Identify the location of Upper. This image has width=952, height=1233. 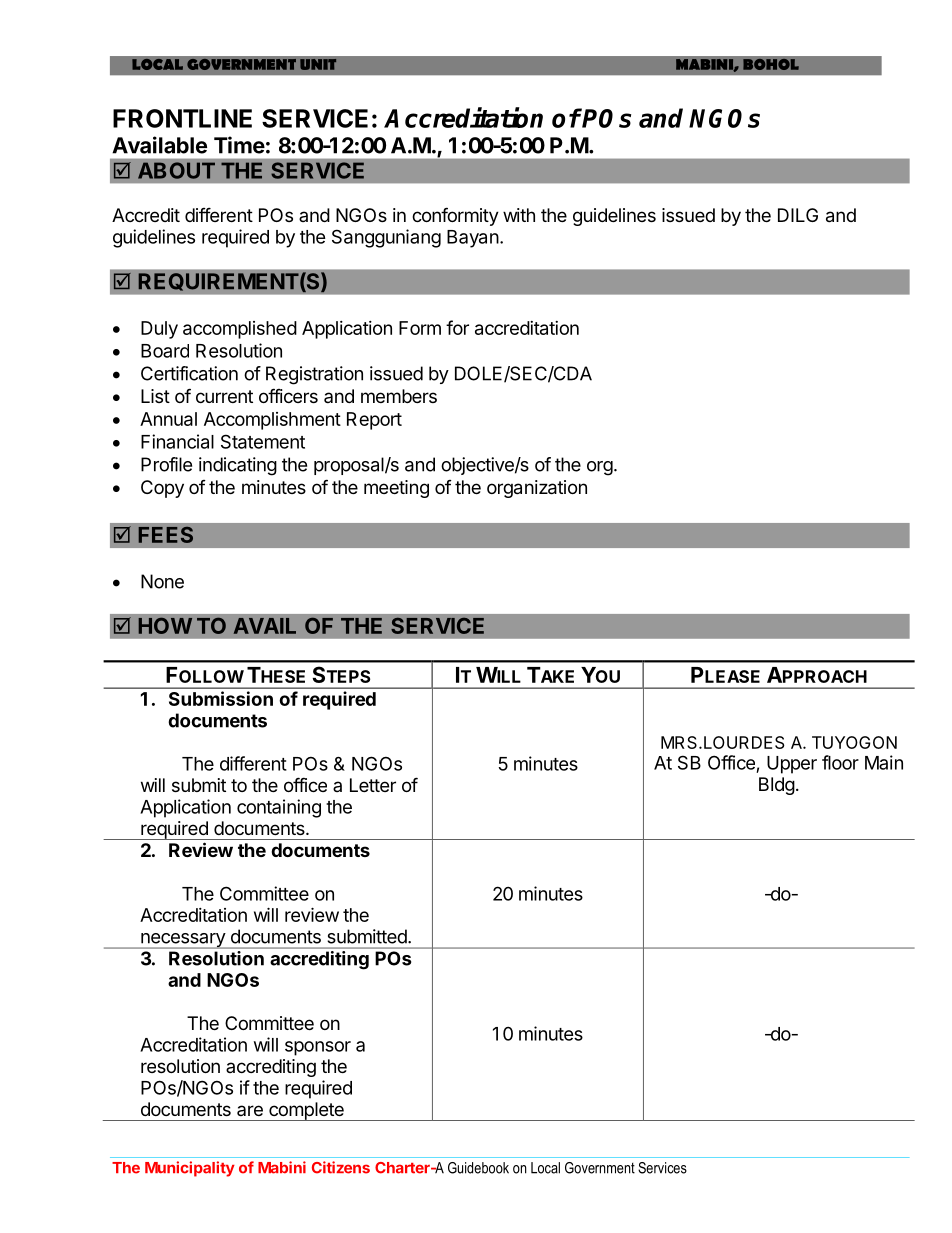
(792, 765).
